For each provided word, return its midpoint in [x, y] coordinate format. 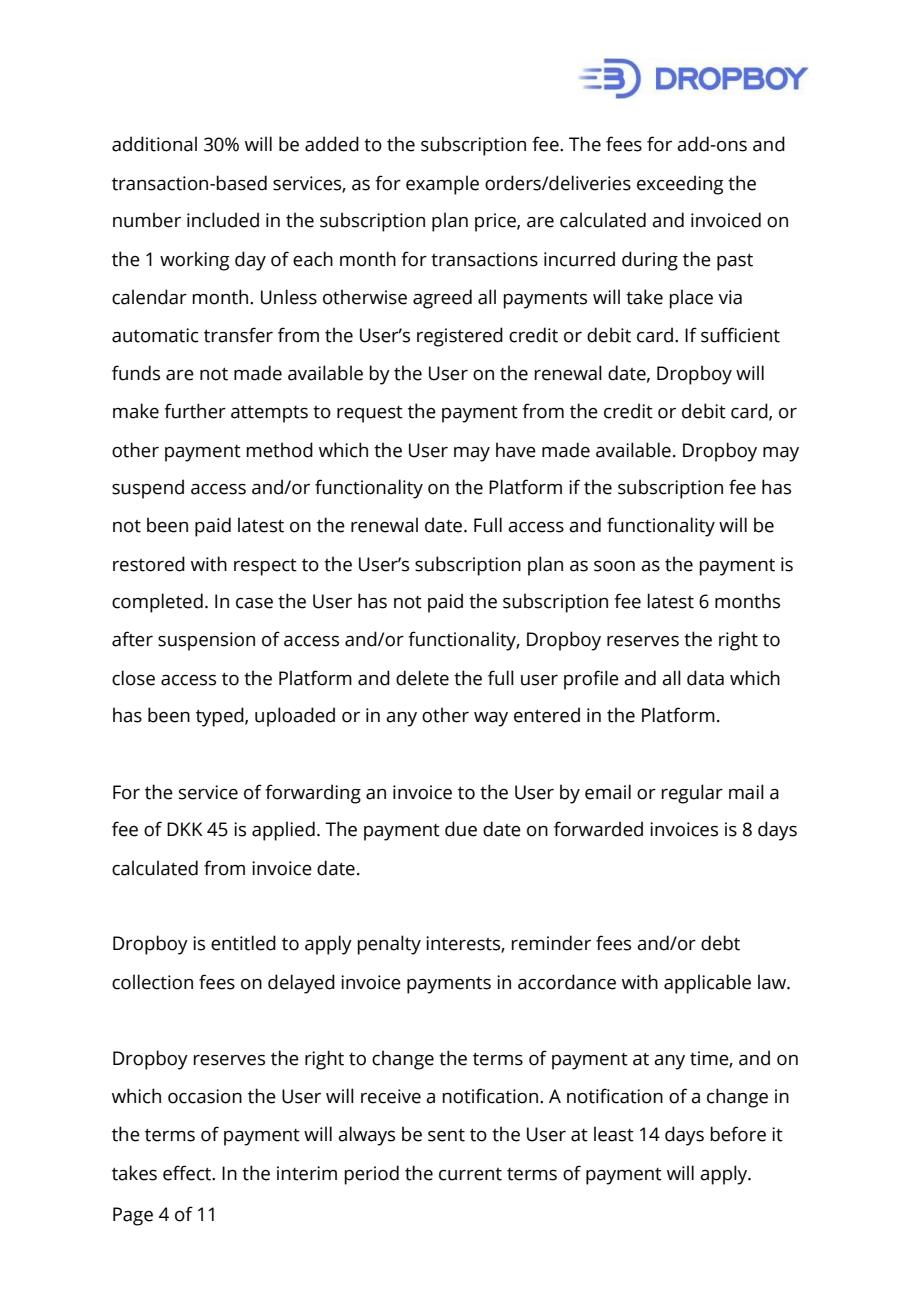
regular [692, 794]
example [442, 185]
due [461, 829]
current [470, 1174]
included [223, 220]
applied [283, 831]
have [516, 450]
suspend [148, 489]
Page [133, 1216]
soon [614, 566]
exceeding [680, 185]
